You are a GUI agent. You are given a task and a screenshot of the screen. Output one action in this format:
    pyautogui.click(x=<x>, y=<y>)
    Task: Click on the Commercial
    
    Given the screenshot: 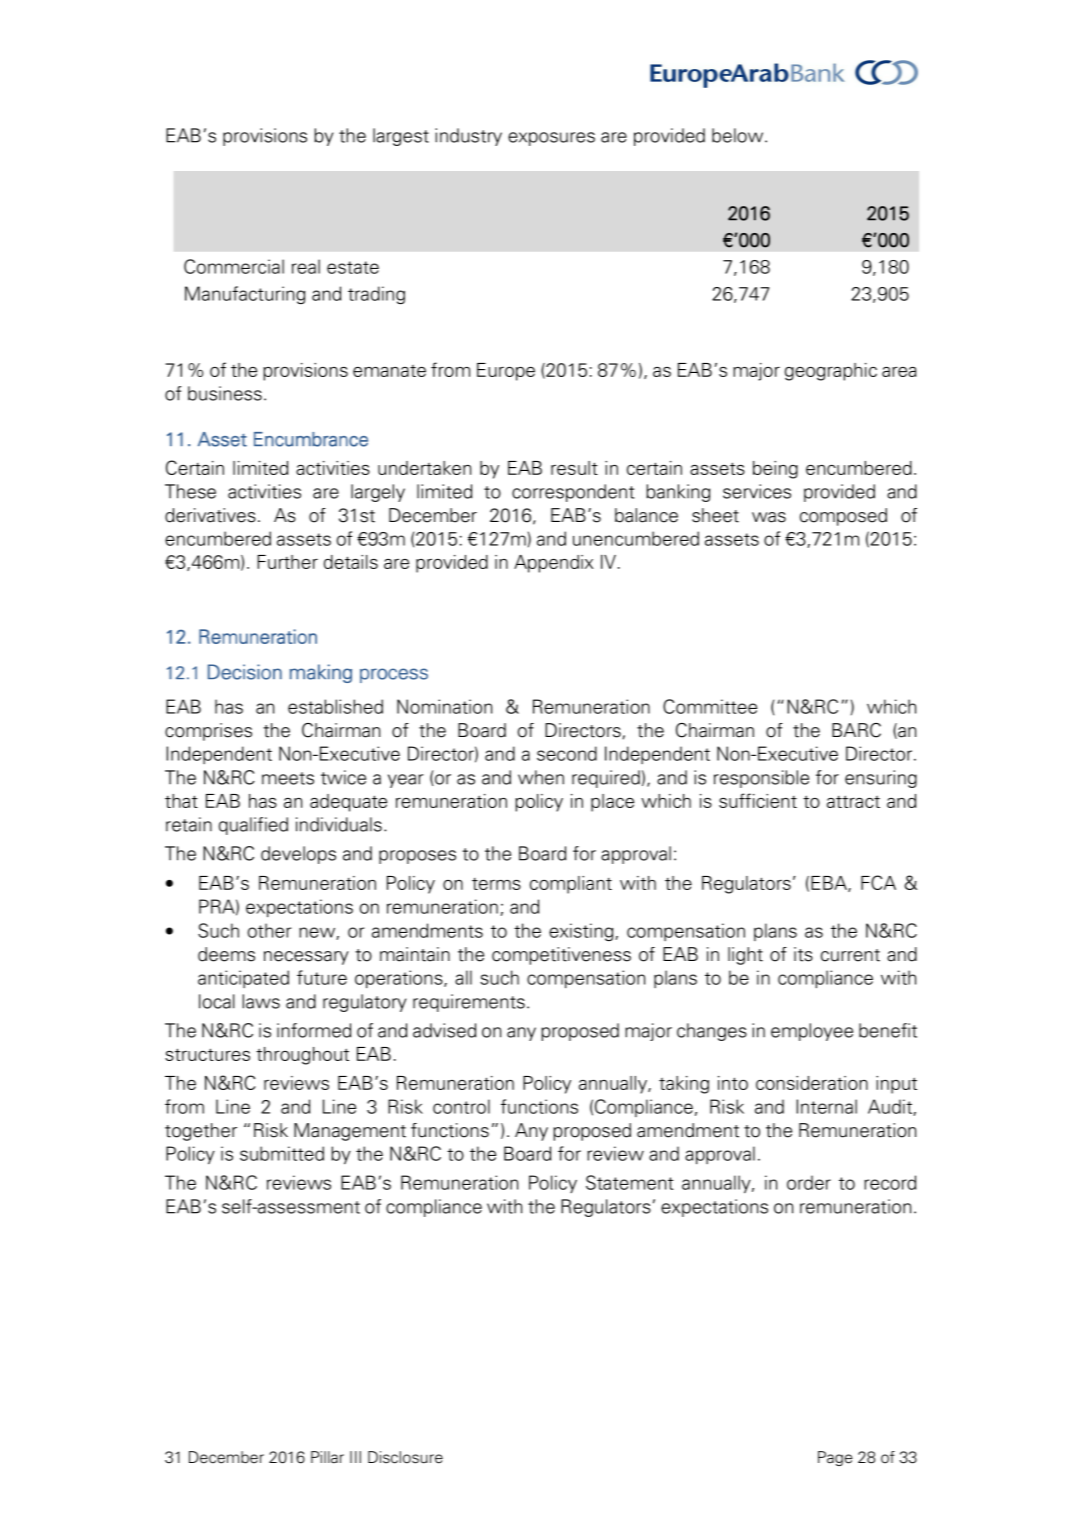 What is the action you would take?
    pyautogui.click(x=234, y=266)
